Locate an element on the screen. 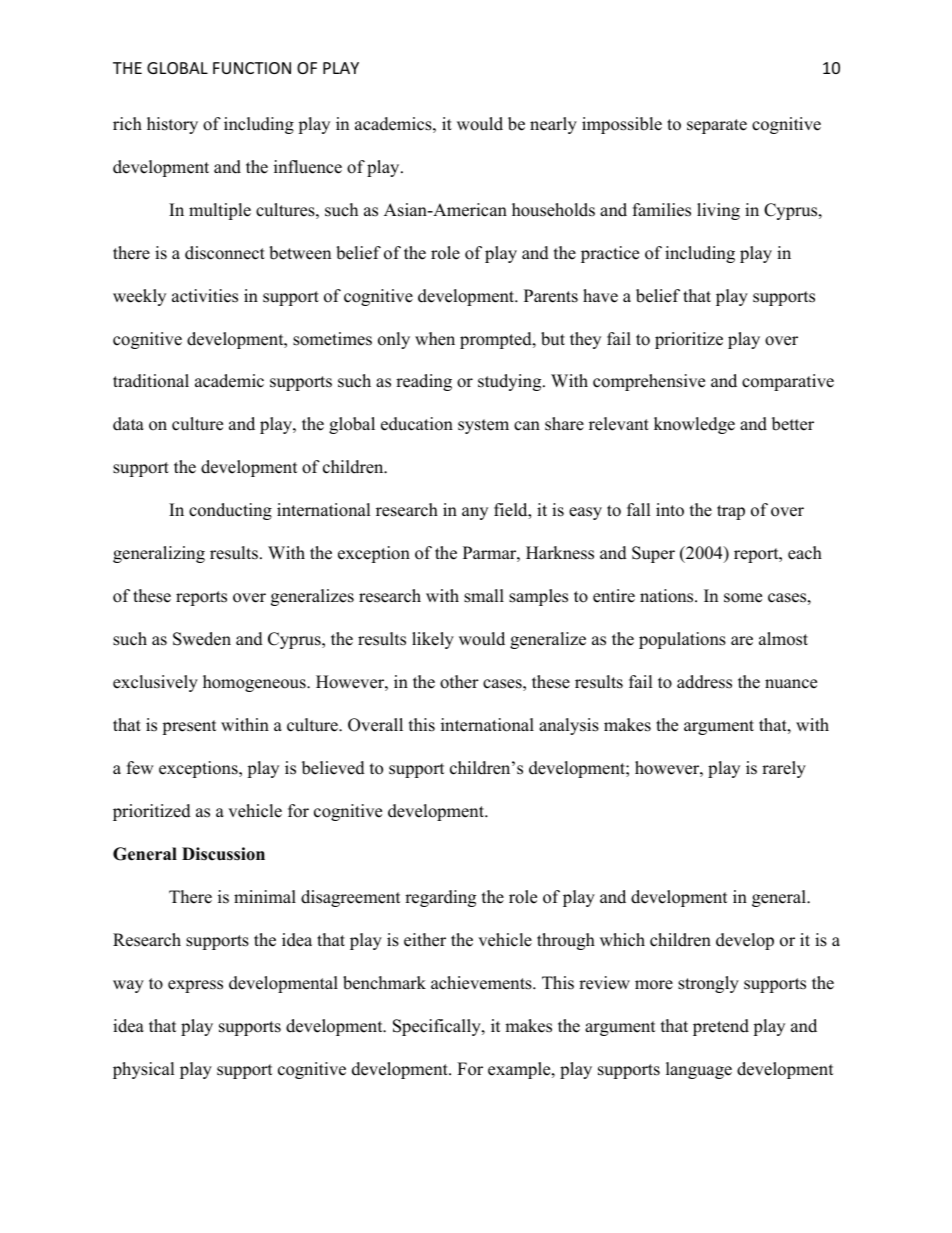 The width and height of the screenshot is (952, 1233). nations is located at coordinates (668, 596).
